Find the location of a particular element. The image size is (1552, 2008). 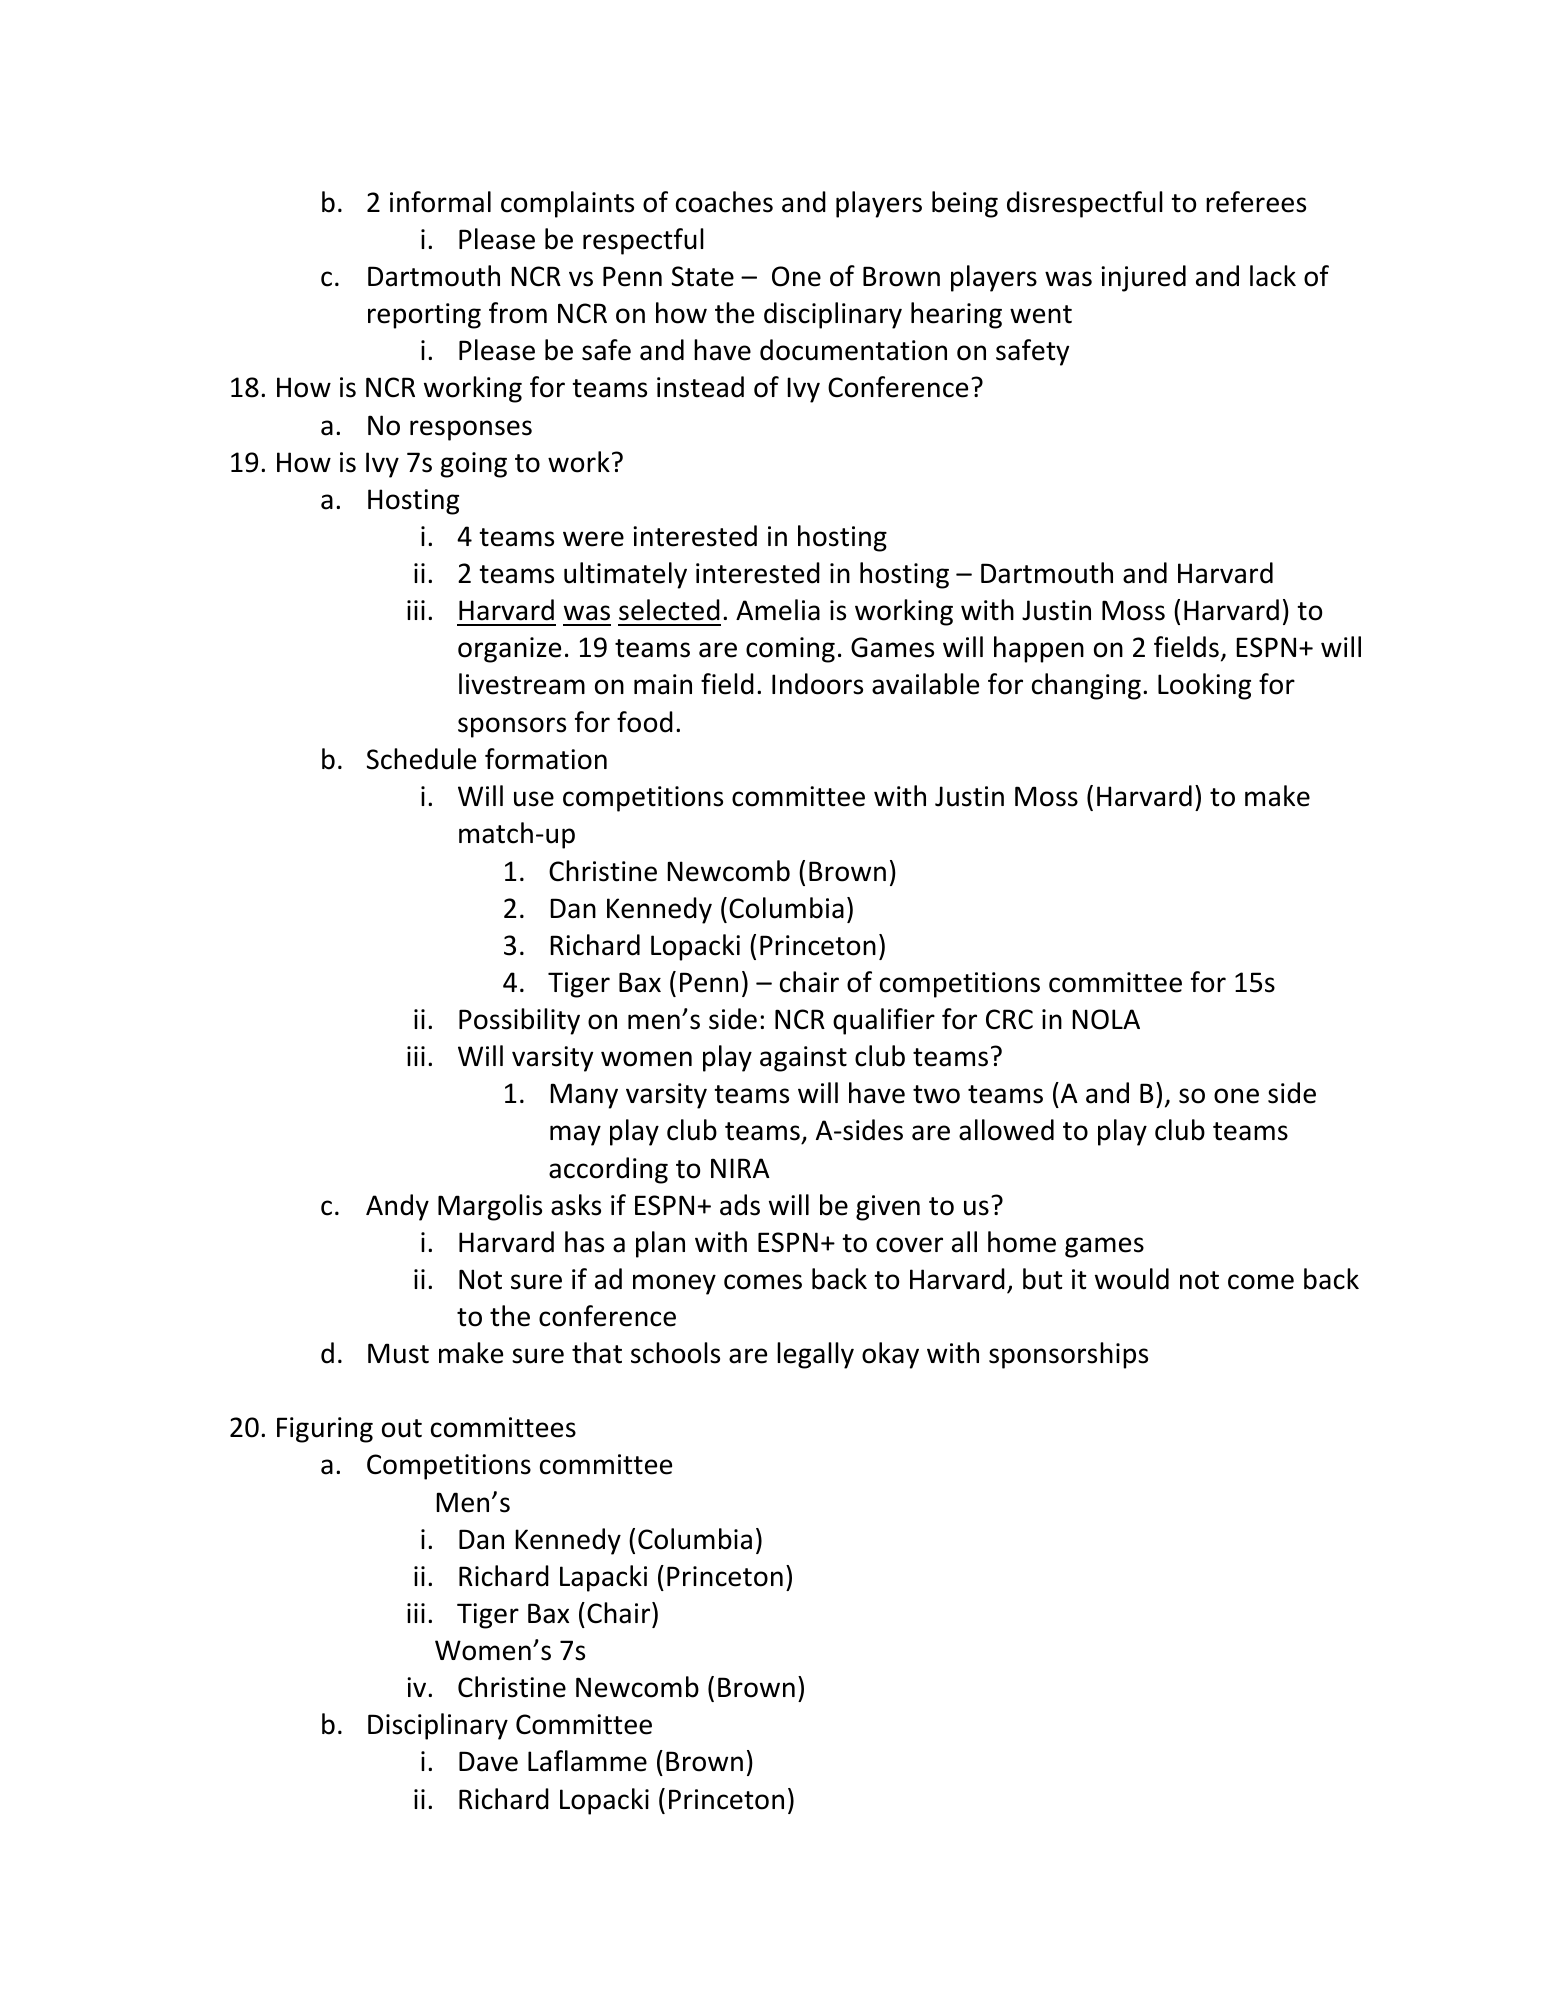

going is located at coordinates (474, 465).
